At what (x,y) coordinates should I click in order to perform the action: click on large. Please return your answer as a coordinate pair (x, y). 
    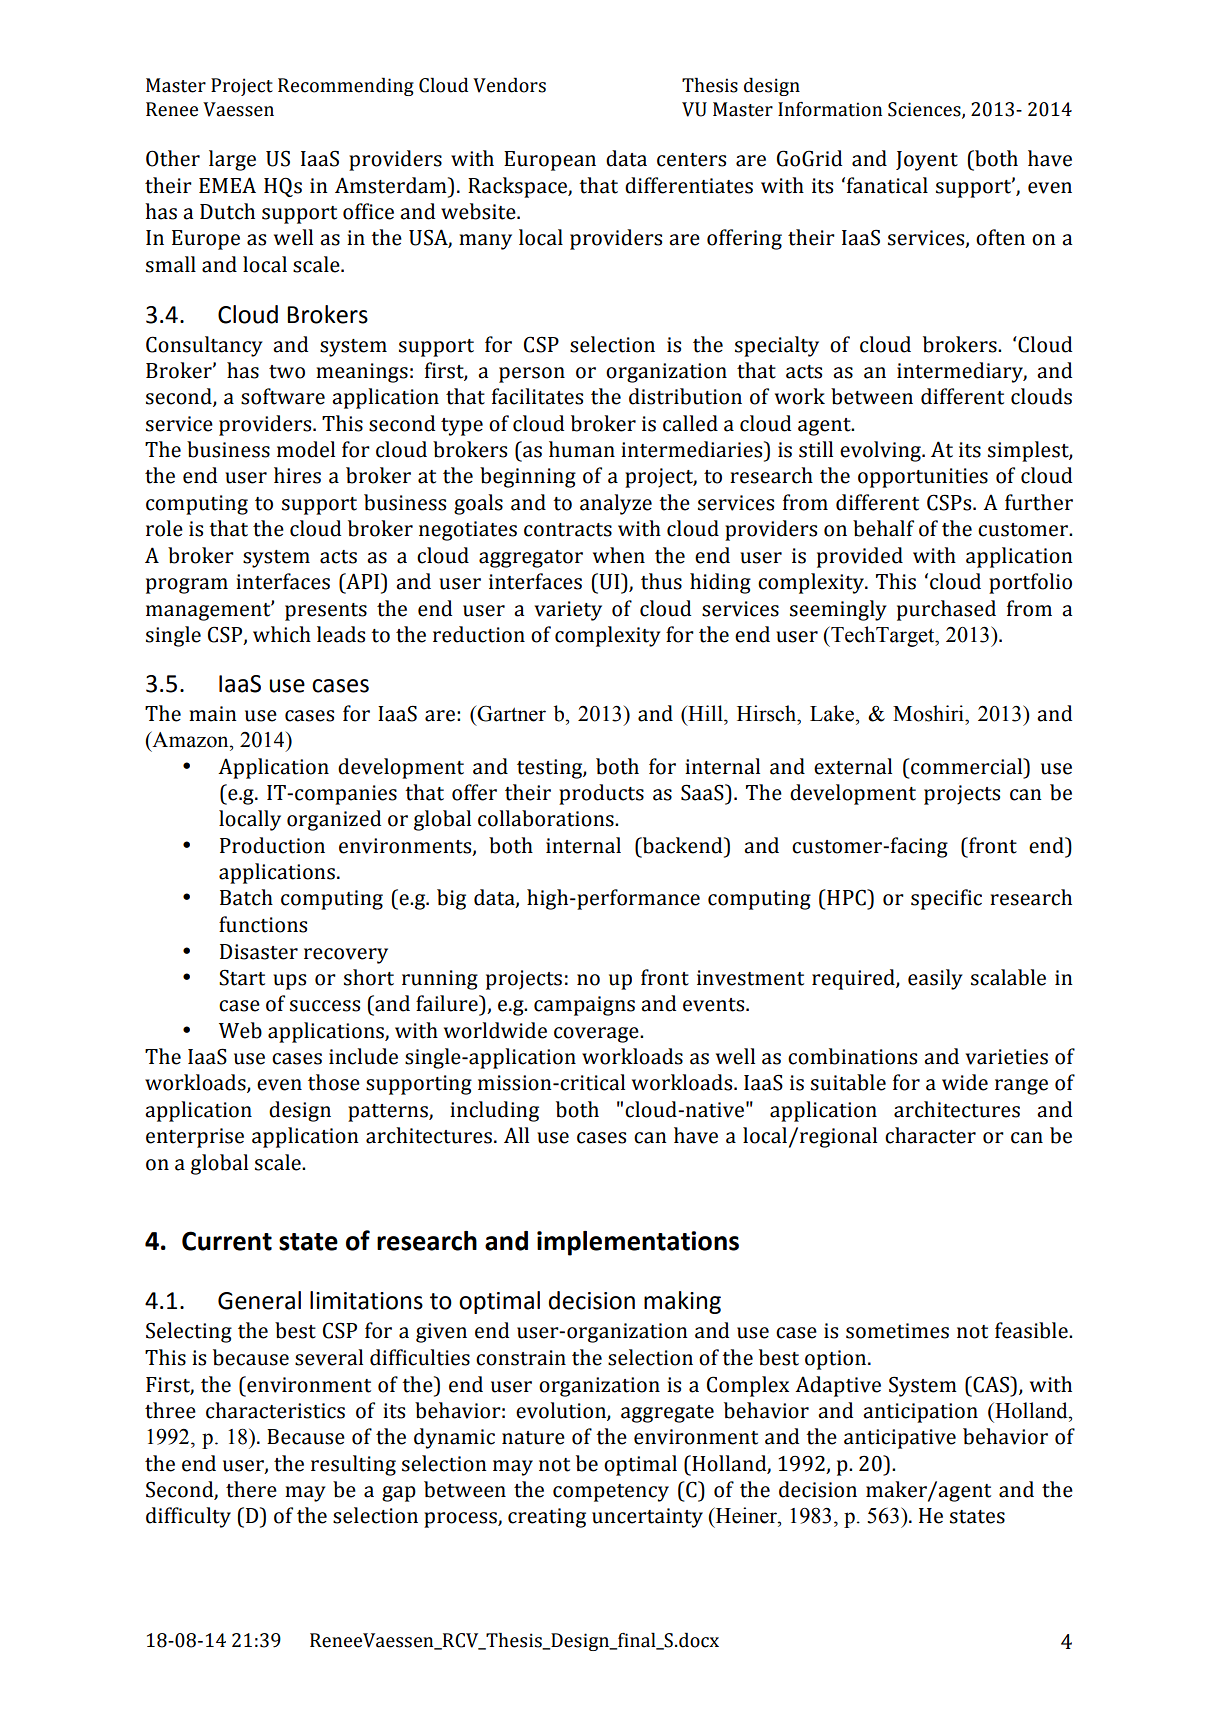
    Looking at the image, I should click on (232, 160).
